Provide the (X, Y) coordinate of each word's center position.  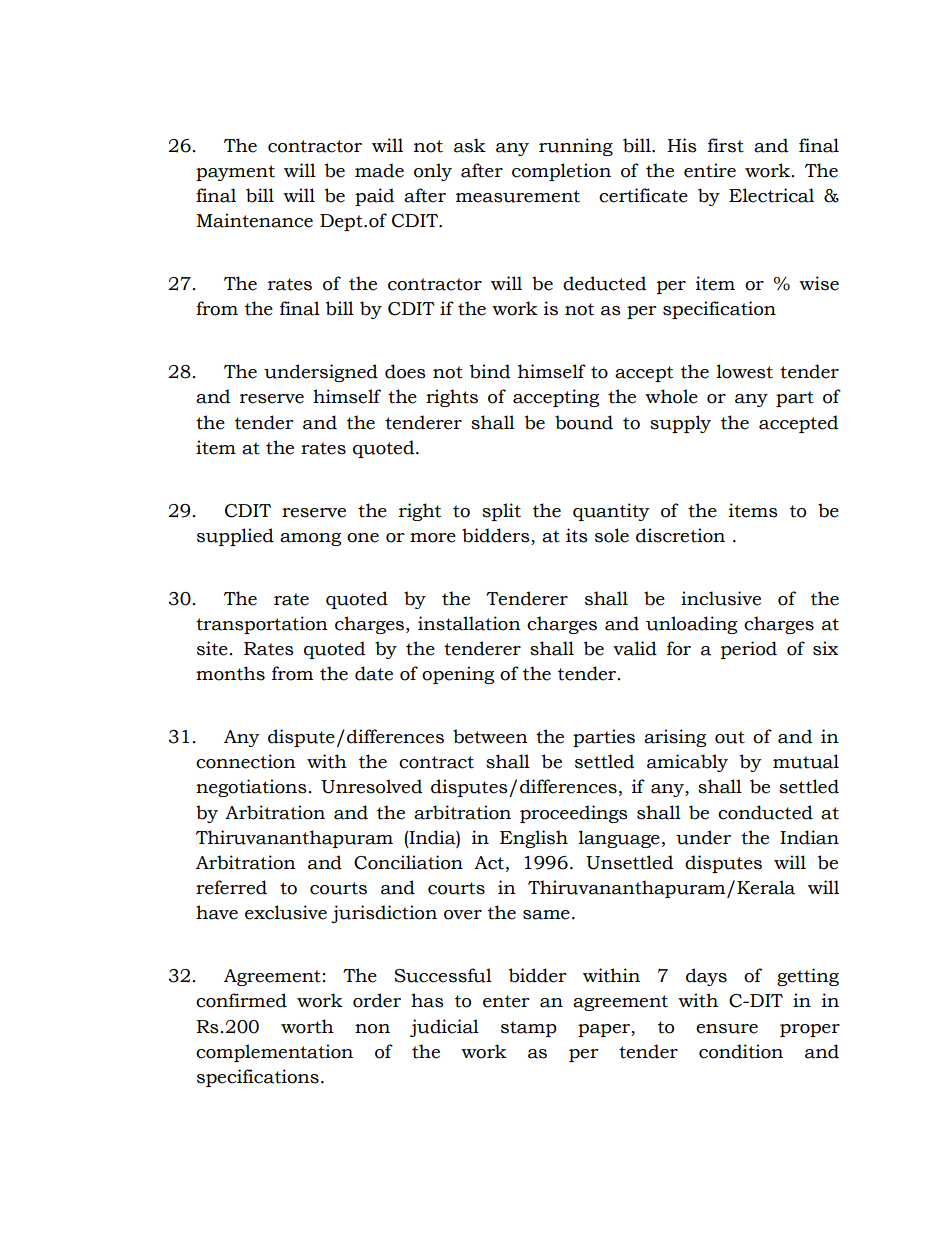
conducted (765, 812)
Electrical (771, 195)
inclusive (721, 598)
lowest (745, 371)
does (405, 371)
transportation (262, 625)
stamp (529, 1029)
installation (469, 623)
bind (490, 371)
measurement (518, 196)
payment (235, 173)
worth (307, 1026)
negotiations (251, 788)
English (534, 839)
